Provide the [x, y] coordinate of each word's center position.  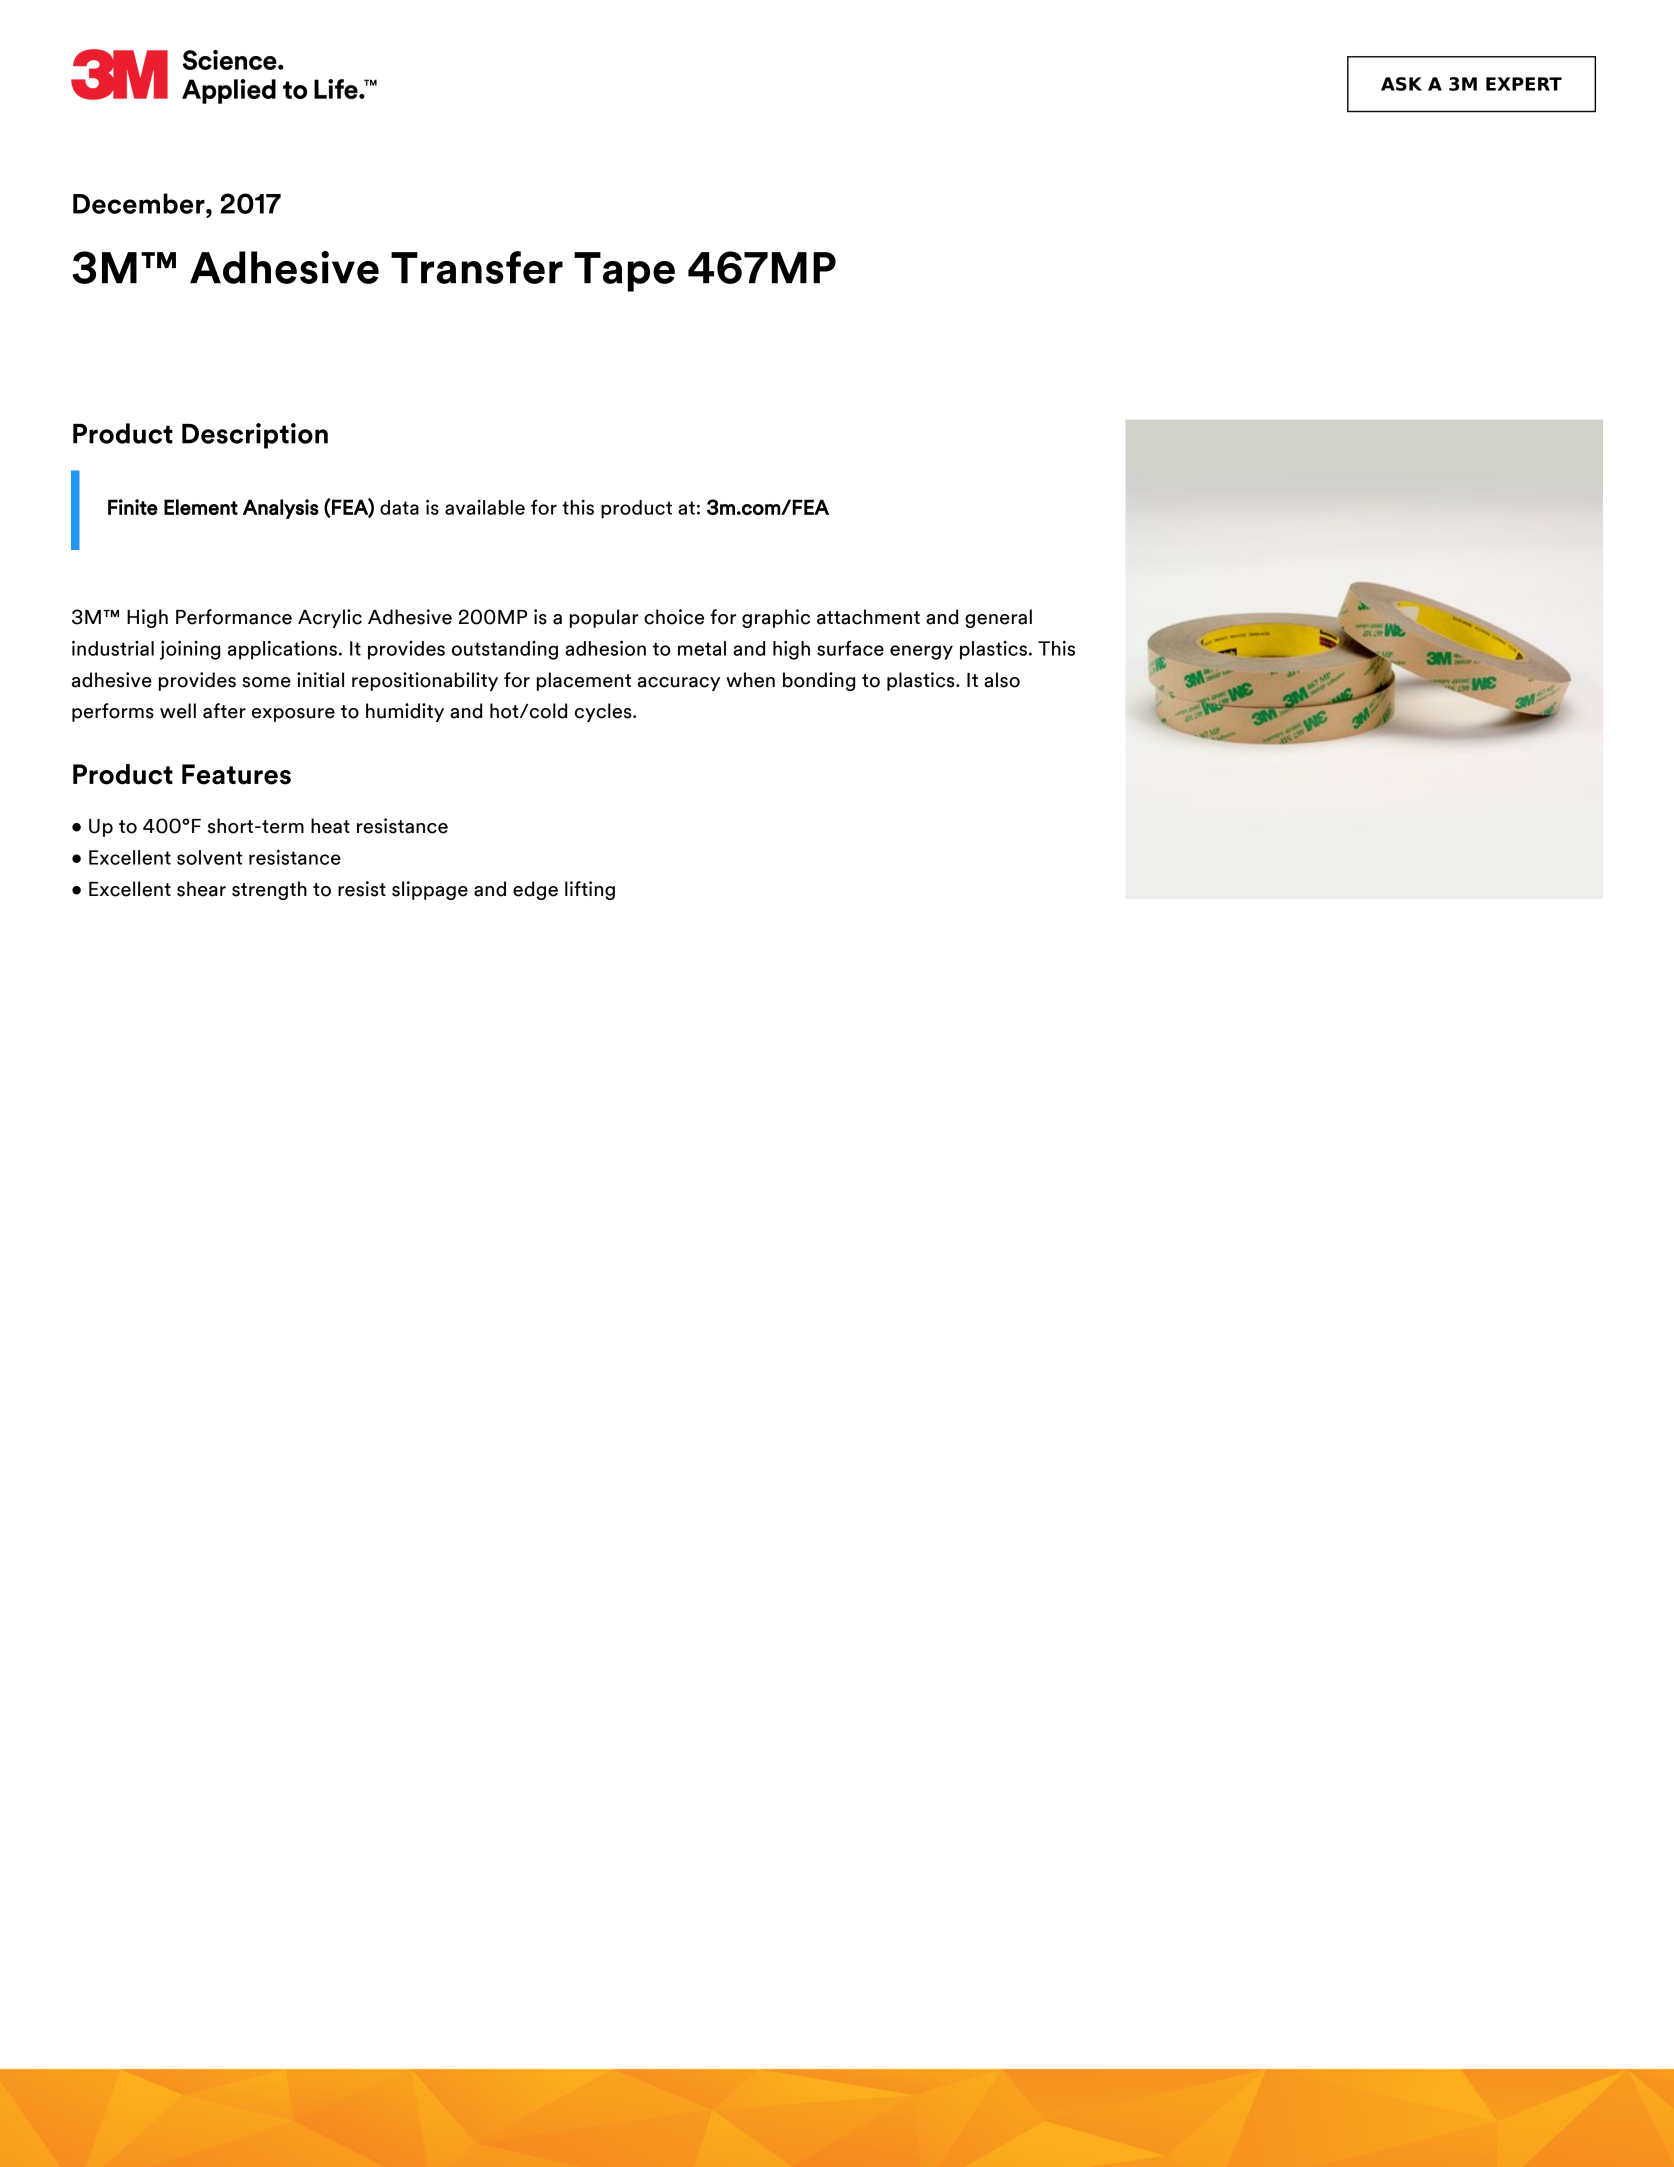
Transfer [477, 267]
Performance [234, 617]
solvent [209, 857]
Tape [624, 272]
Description [255, 436]
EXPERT [1524, 84]
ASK [1401, 84]
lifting [590, 890]
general [998, 618]
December [140, 203]
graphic [776, 618]
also [1002, 680]
